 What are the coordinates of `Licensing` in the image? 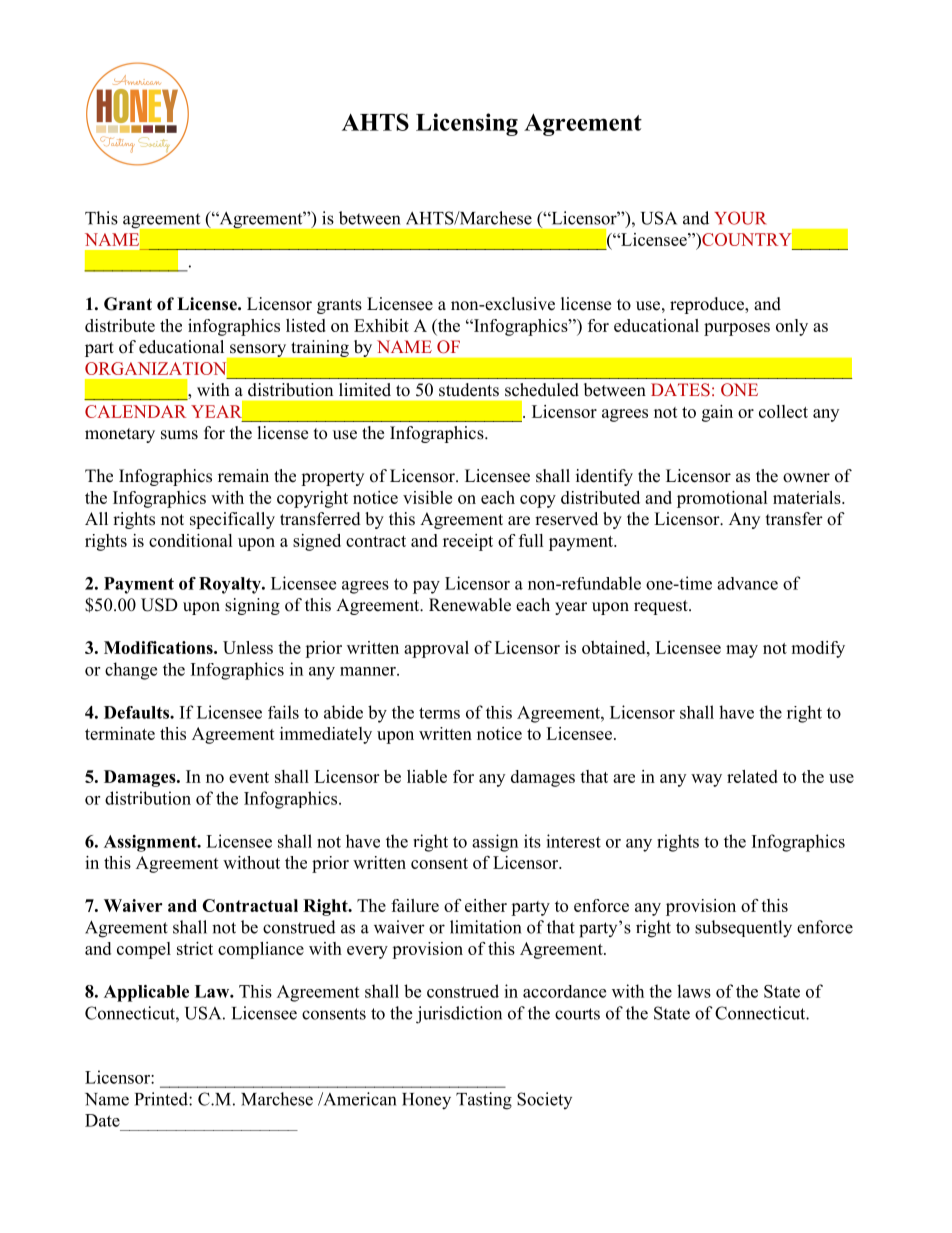 It's located at (467, 124).
